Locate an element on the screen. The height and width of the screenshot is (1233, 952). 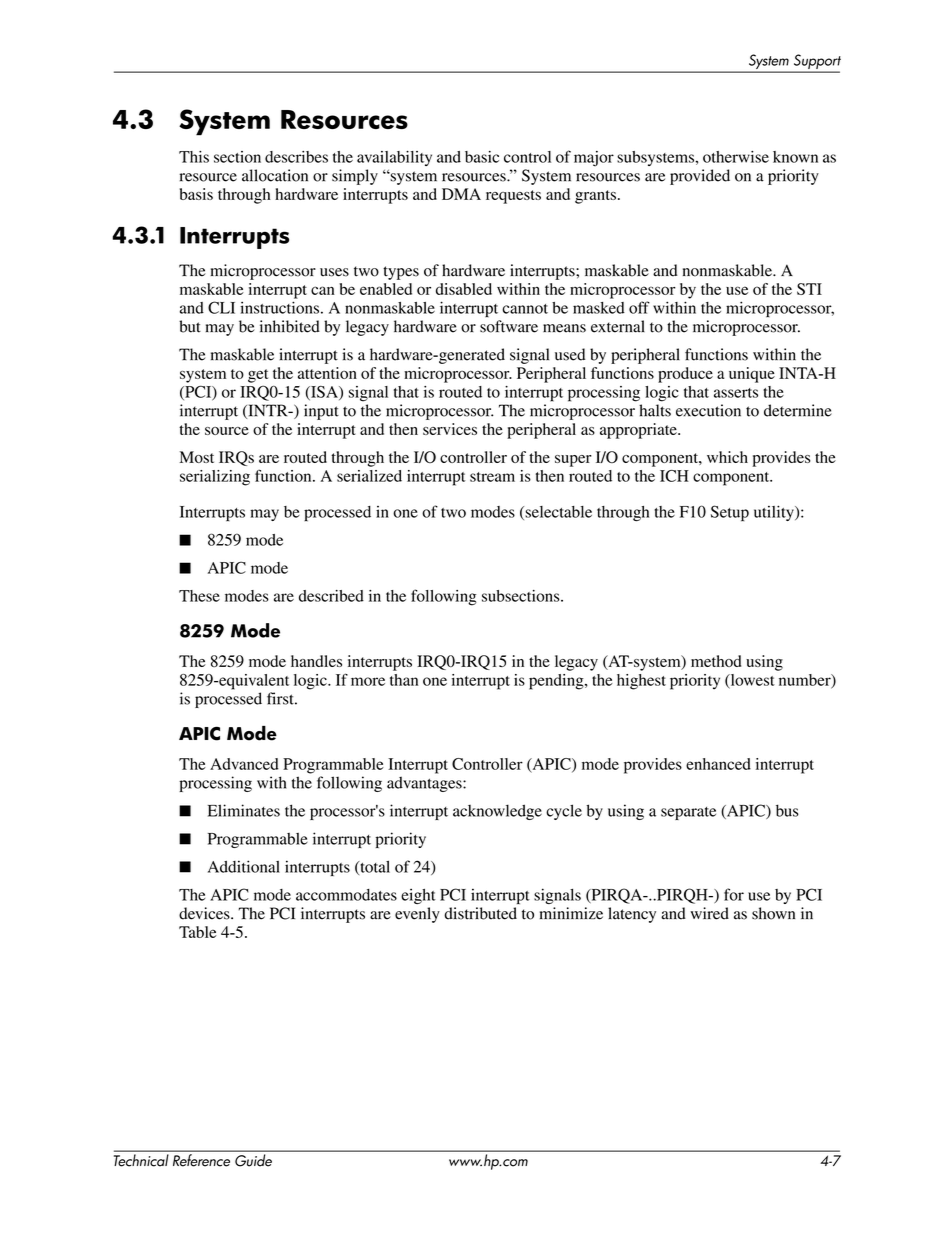
Setup is located at coordinates (730, 513).
